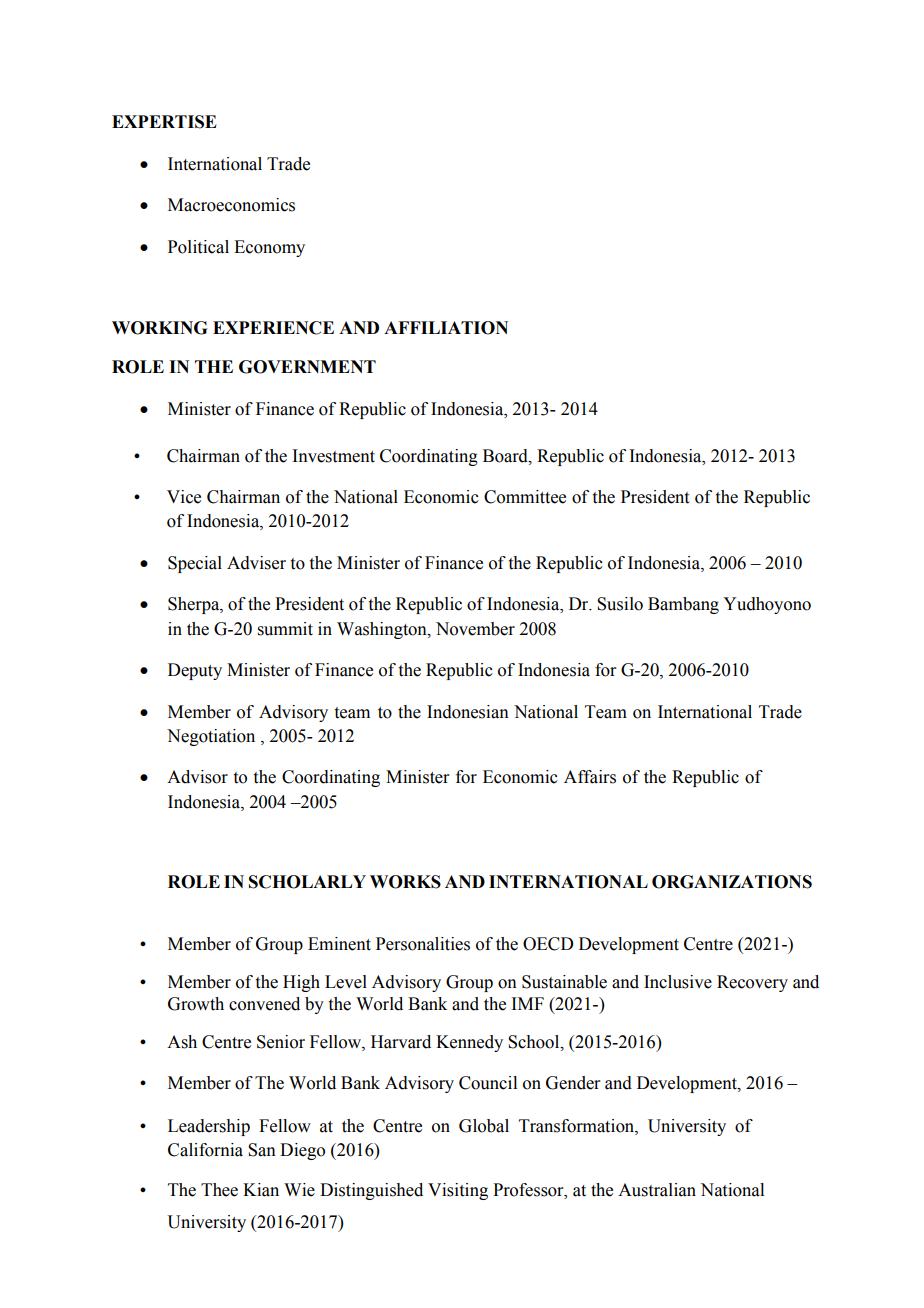  Describe the element at coordinates (211, 737) in the image. I see `Negotiation` at that location.
